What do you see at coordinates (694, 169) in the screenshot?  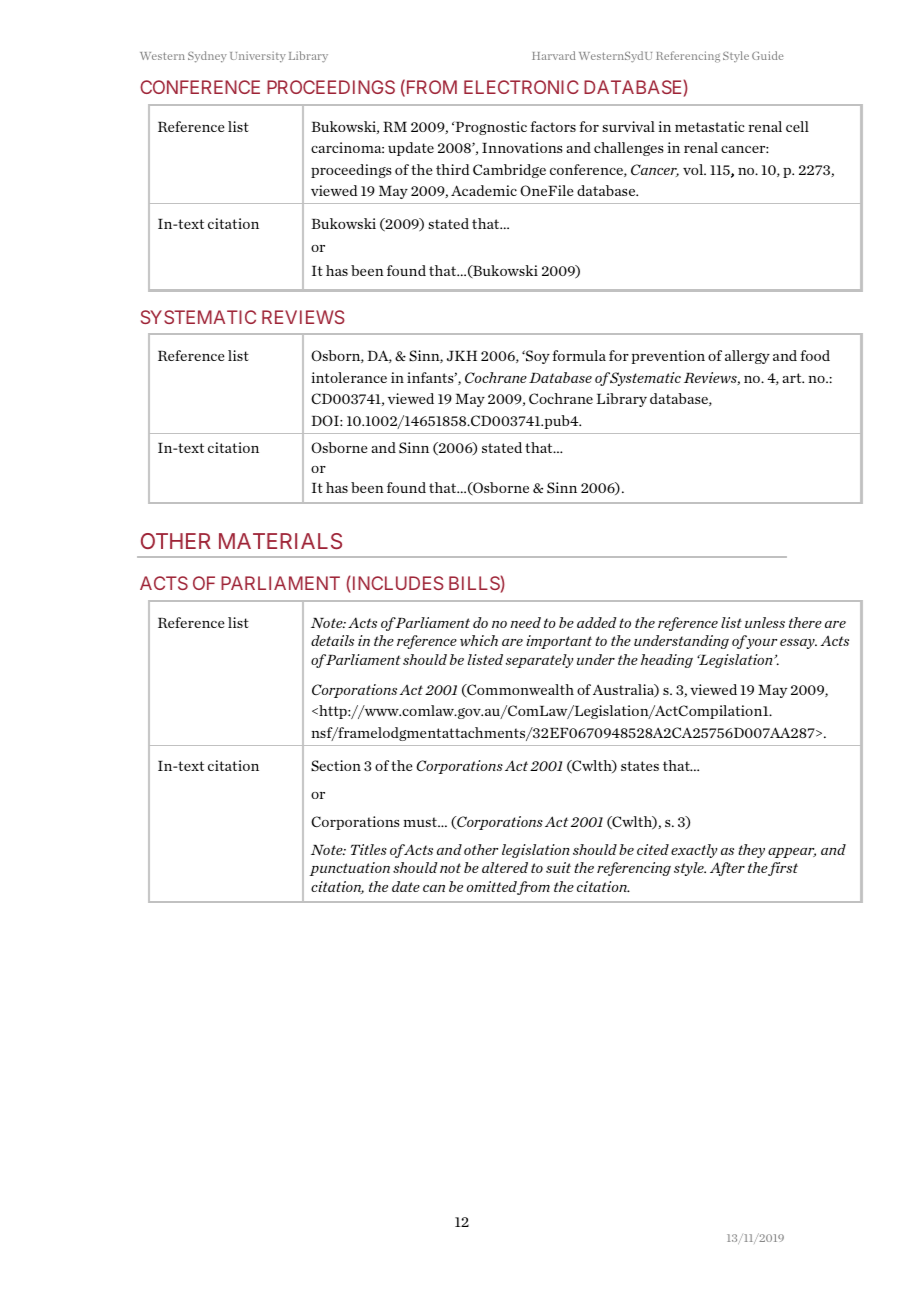 I see `vol` at bounding box center [694, 169].
